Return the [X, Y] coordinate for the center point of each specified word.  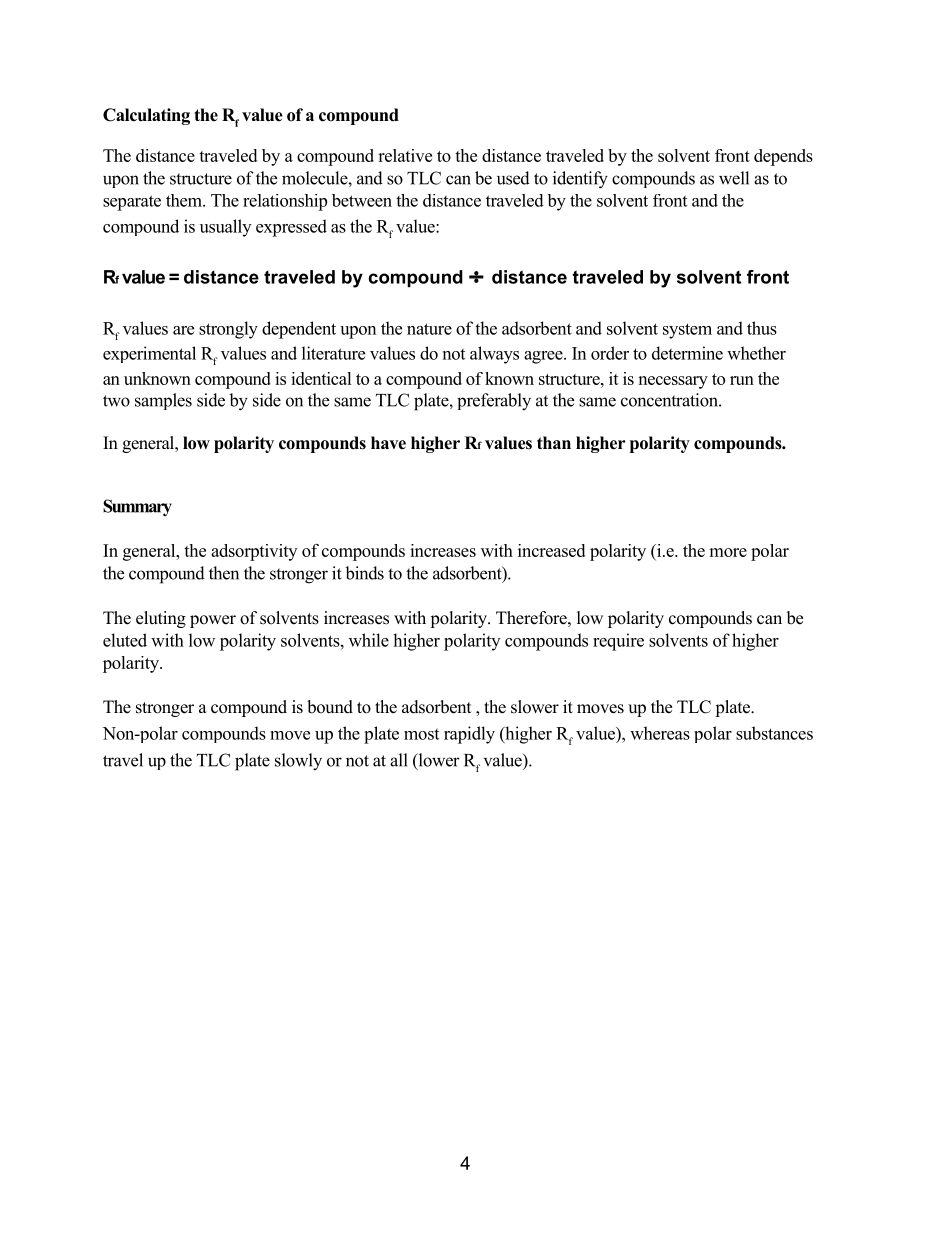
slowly [298, 762]
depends [783, 157]
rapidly [469, 735]
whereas [660, 733]
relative [405, 155]
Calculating [146, 116]
